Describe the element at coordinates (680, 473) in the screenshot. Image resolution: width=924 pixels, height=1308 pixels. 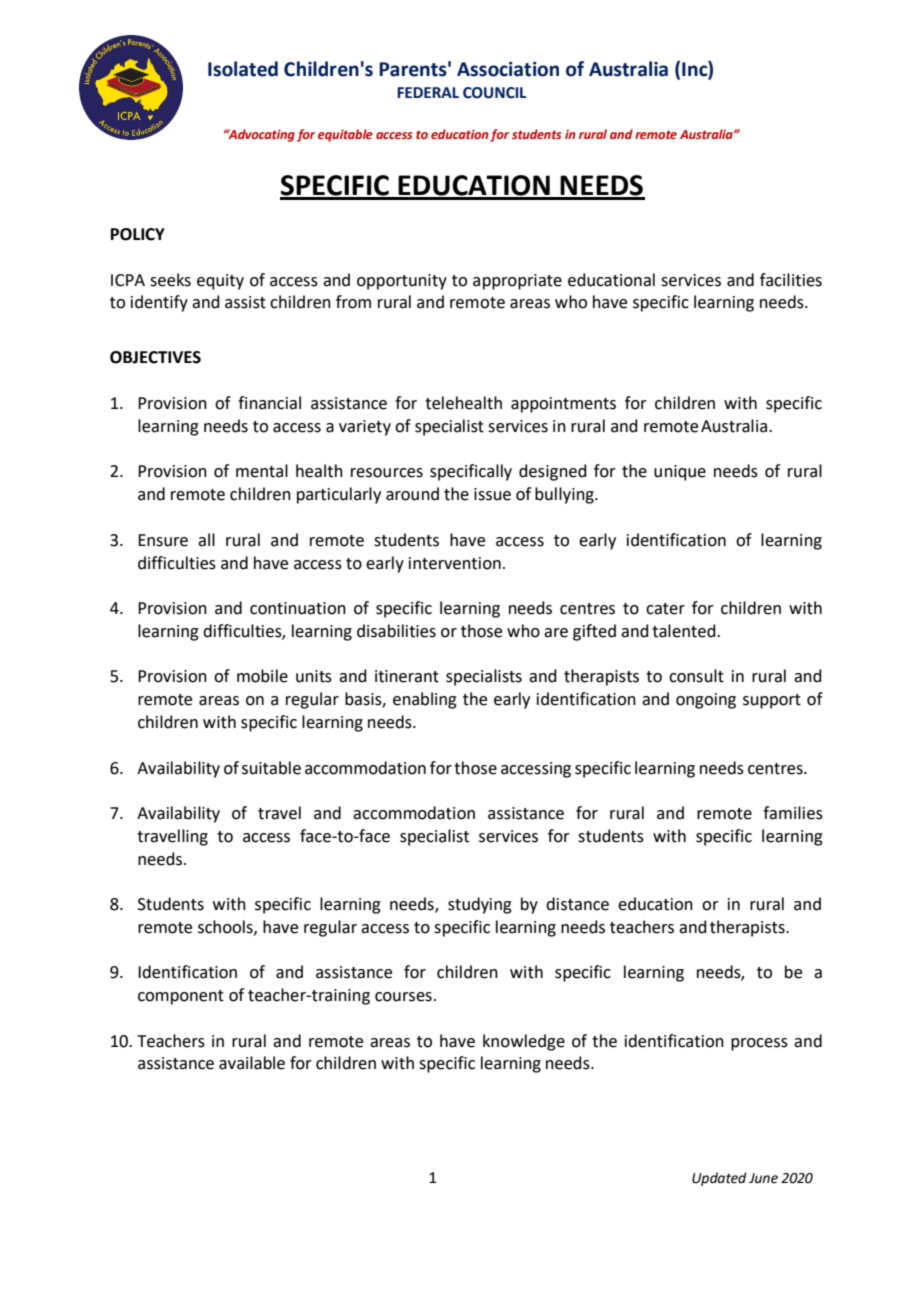
I see `unique` at that location.
